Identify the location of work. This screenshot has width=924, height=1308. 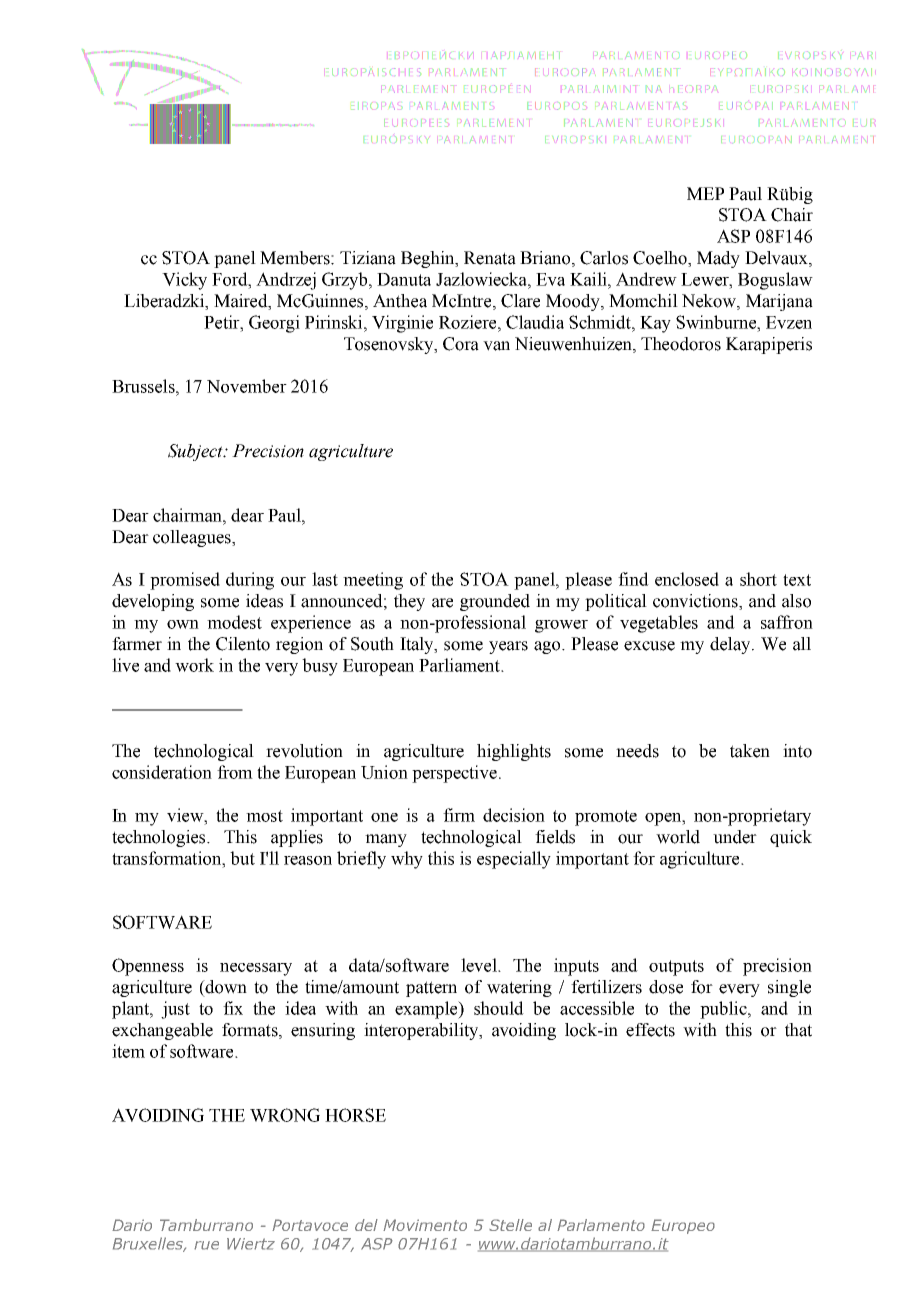
(194, 665).
